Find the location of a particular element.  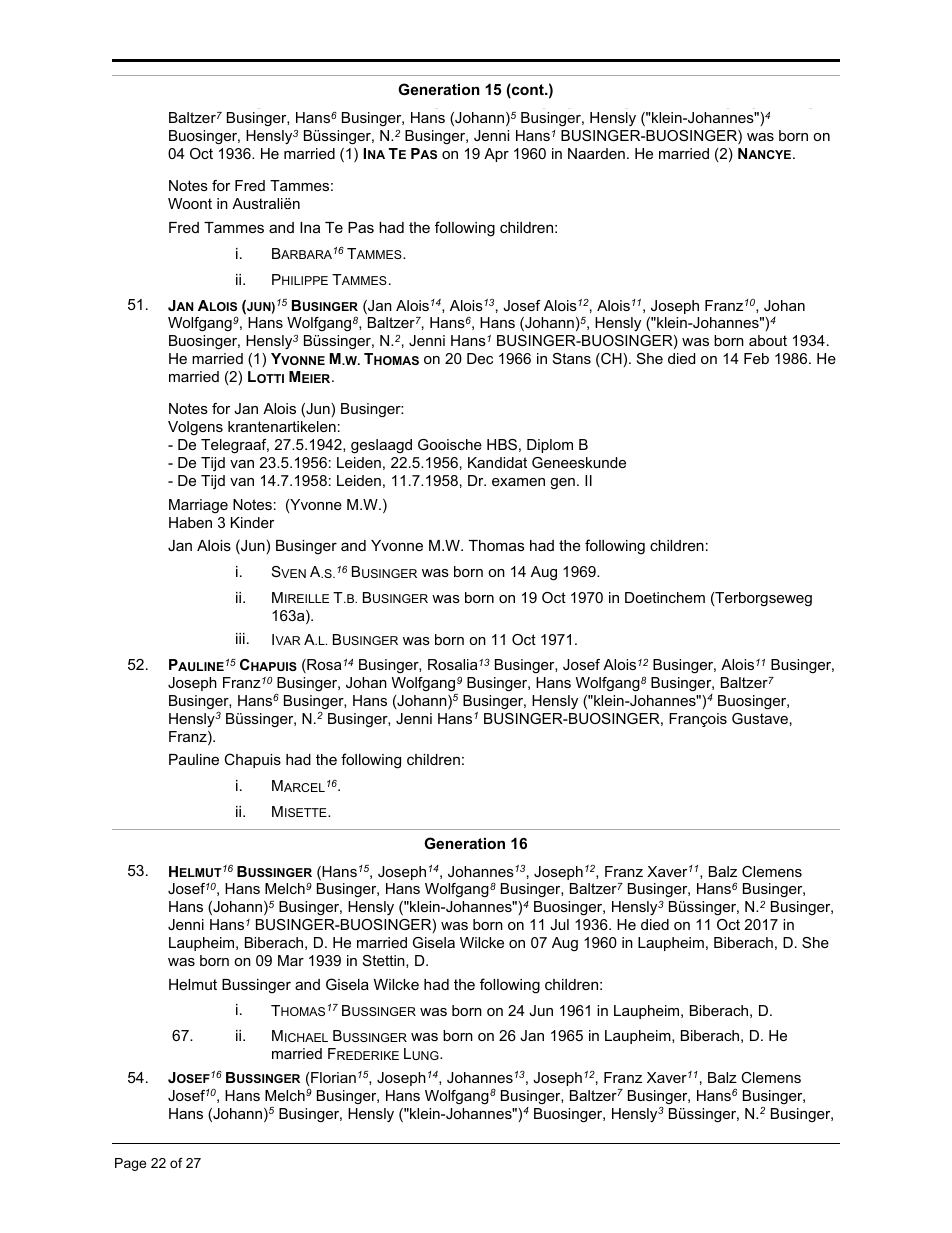

Page is located at coordinates (130, 1164).
